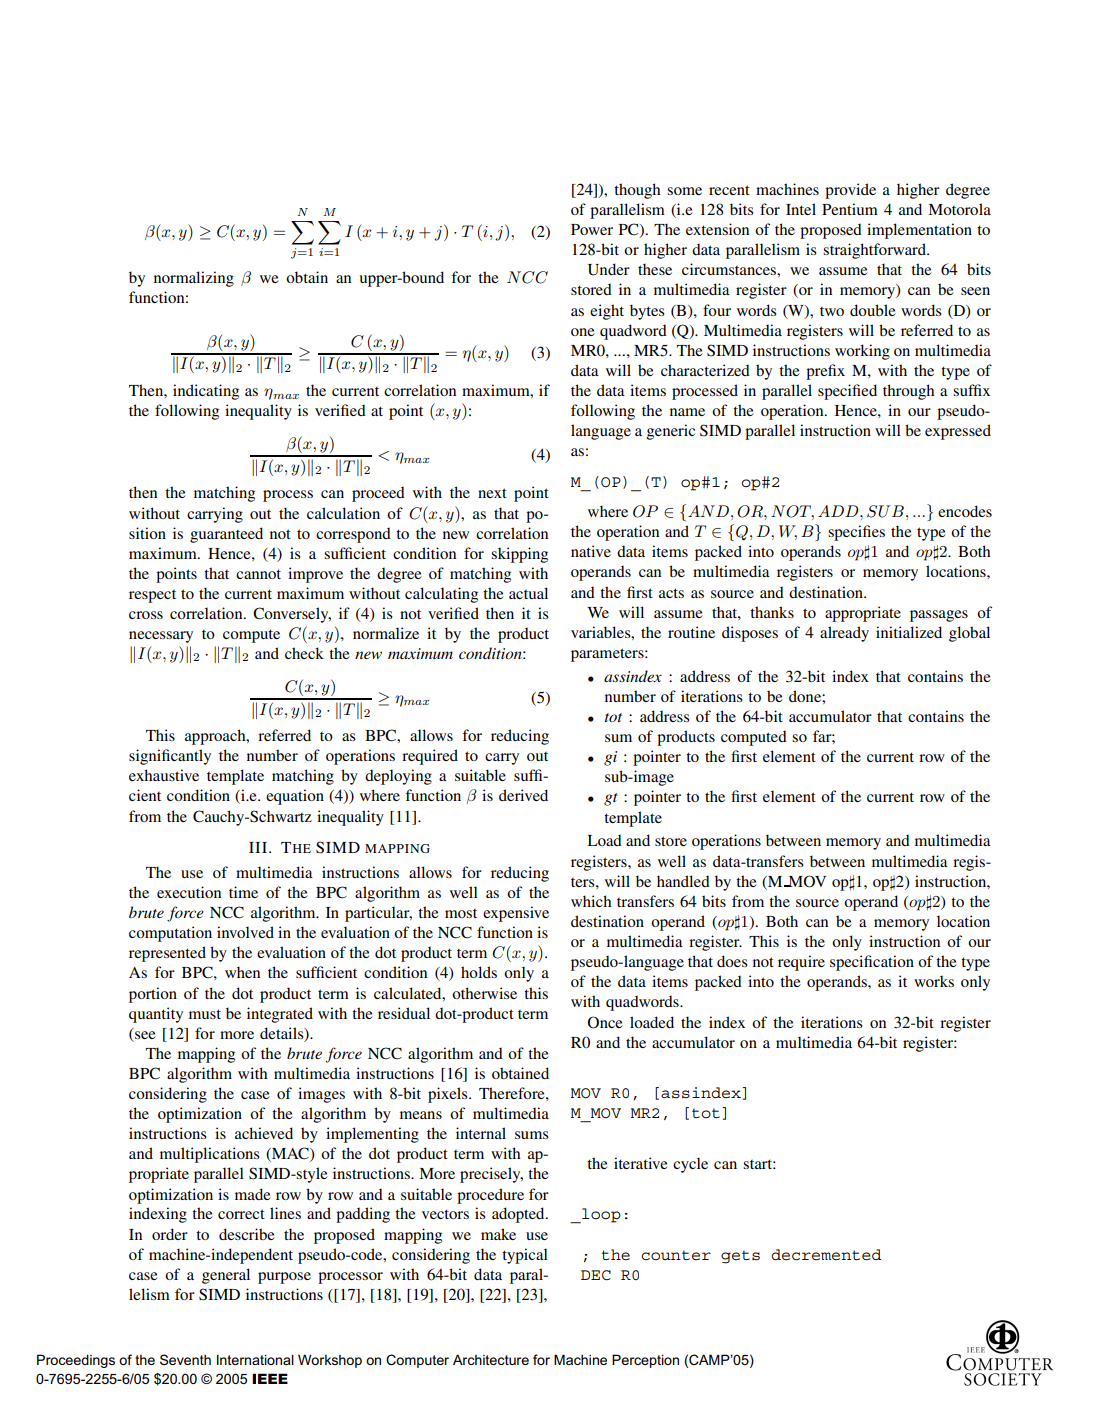 This page has height=1415, width=1093. I want to click on guaranteed, so click(226, 535).
